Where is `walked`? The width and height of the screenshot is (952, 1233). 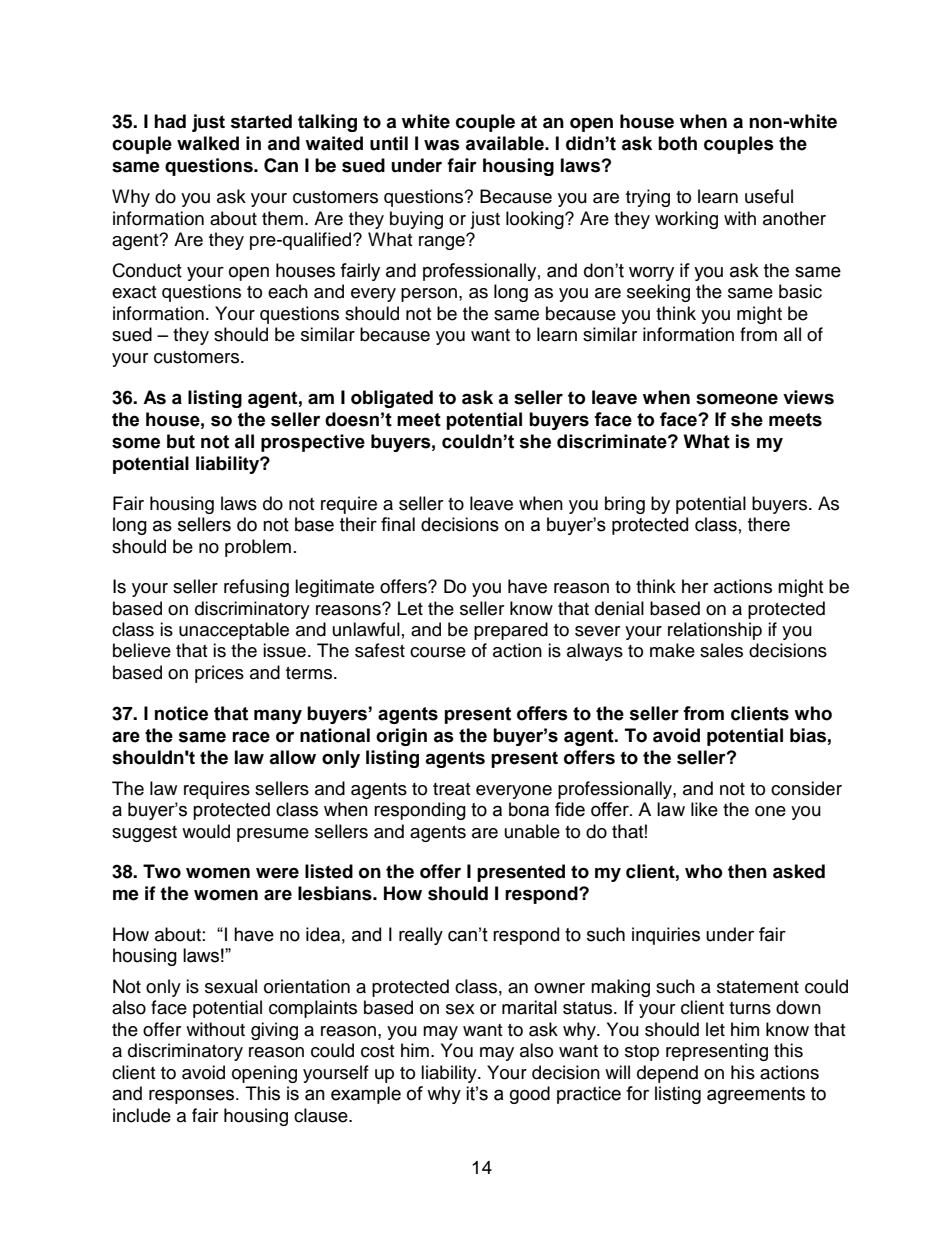
walked is located at coordinates (208, 143).
